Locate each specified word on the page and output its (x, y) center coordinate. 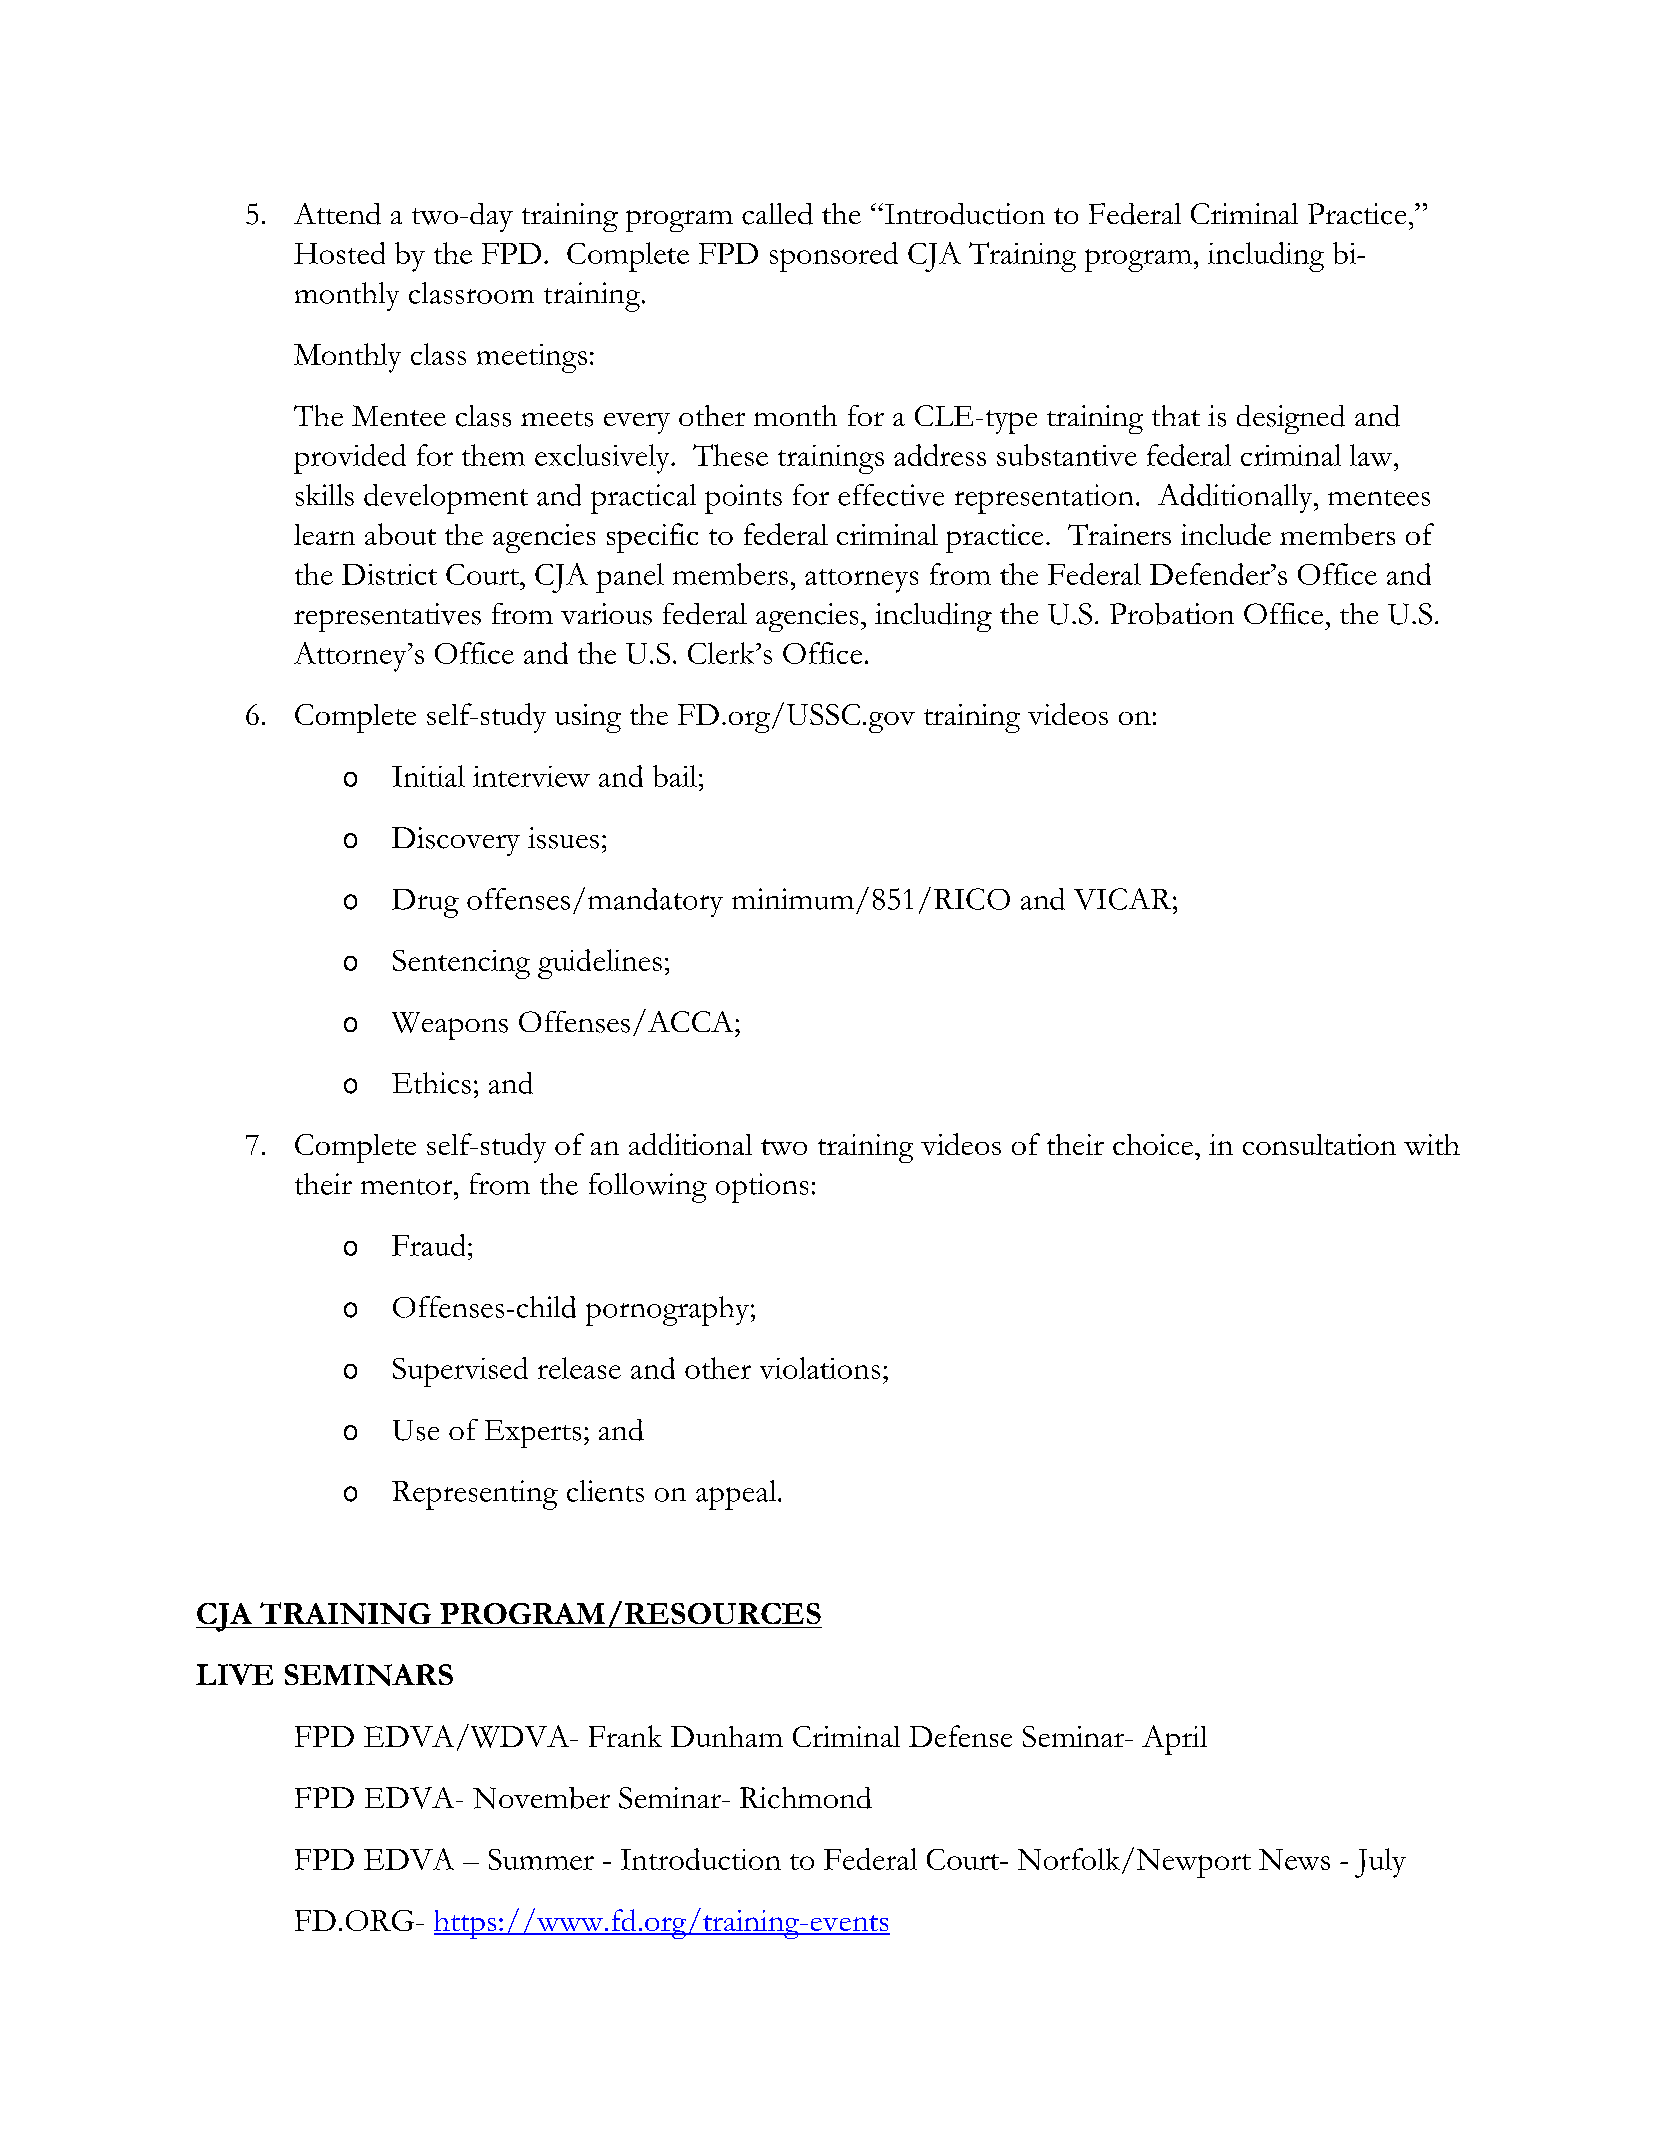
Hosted (339, 253)
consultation (1319, 1144)
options (762, 1188)
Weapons (450, 1026)
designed (1291, 419)
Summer (541, 1859)
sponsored (834, 257)
